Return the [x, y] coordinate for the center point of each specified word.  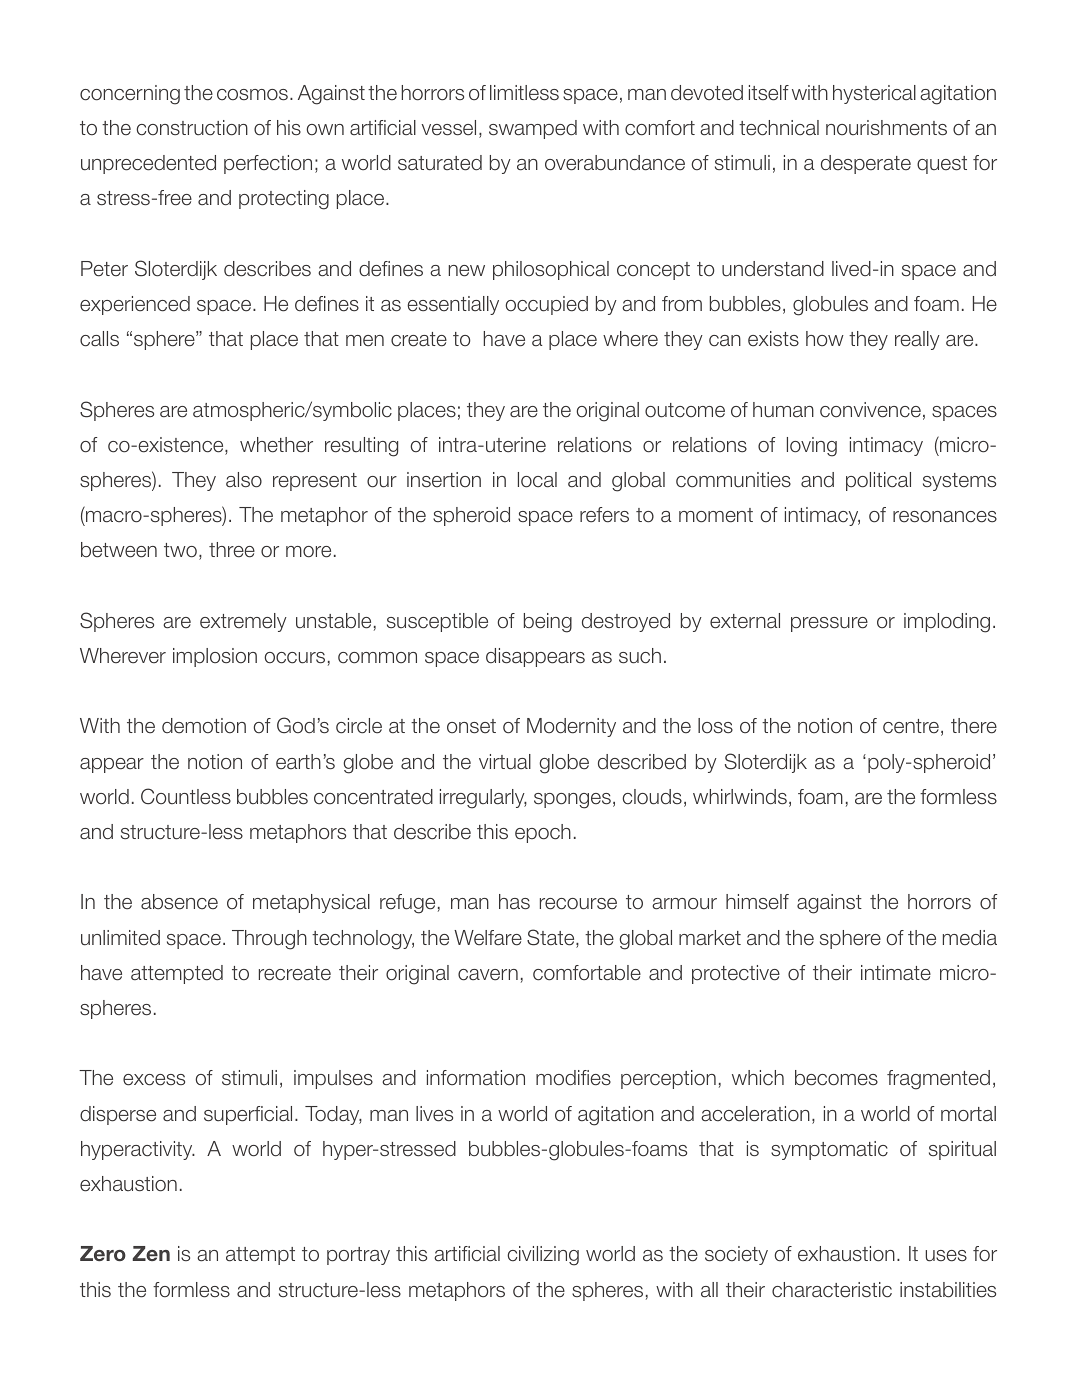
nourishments [886, 128]
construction [192, 128]
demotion [204, 726]
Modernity [571, 727]
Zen [151, 1253]
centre [911, 726]
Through [269, 940]
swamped [533, 129]
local [537, 480]
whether [276, 445]
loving [812, 447]
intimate [896, 973]
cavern [488, 975]
